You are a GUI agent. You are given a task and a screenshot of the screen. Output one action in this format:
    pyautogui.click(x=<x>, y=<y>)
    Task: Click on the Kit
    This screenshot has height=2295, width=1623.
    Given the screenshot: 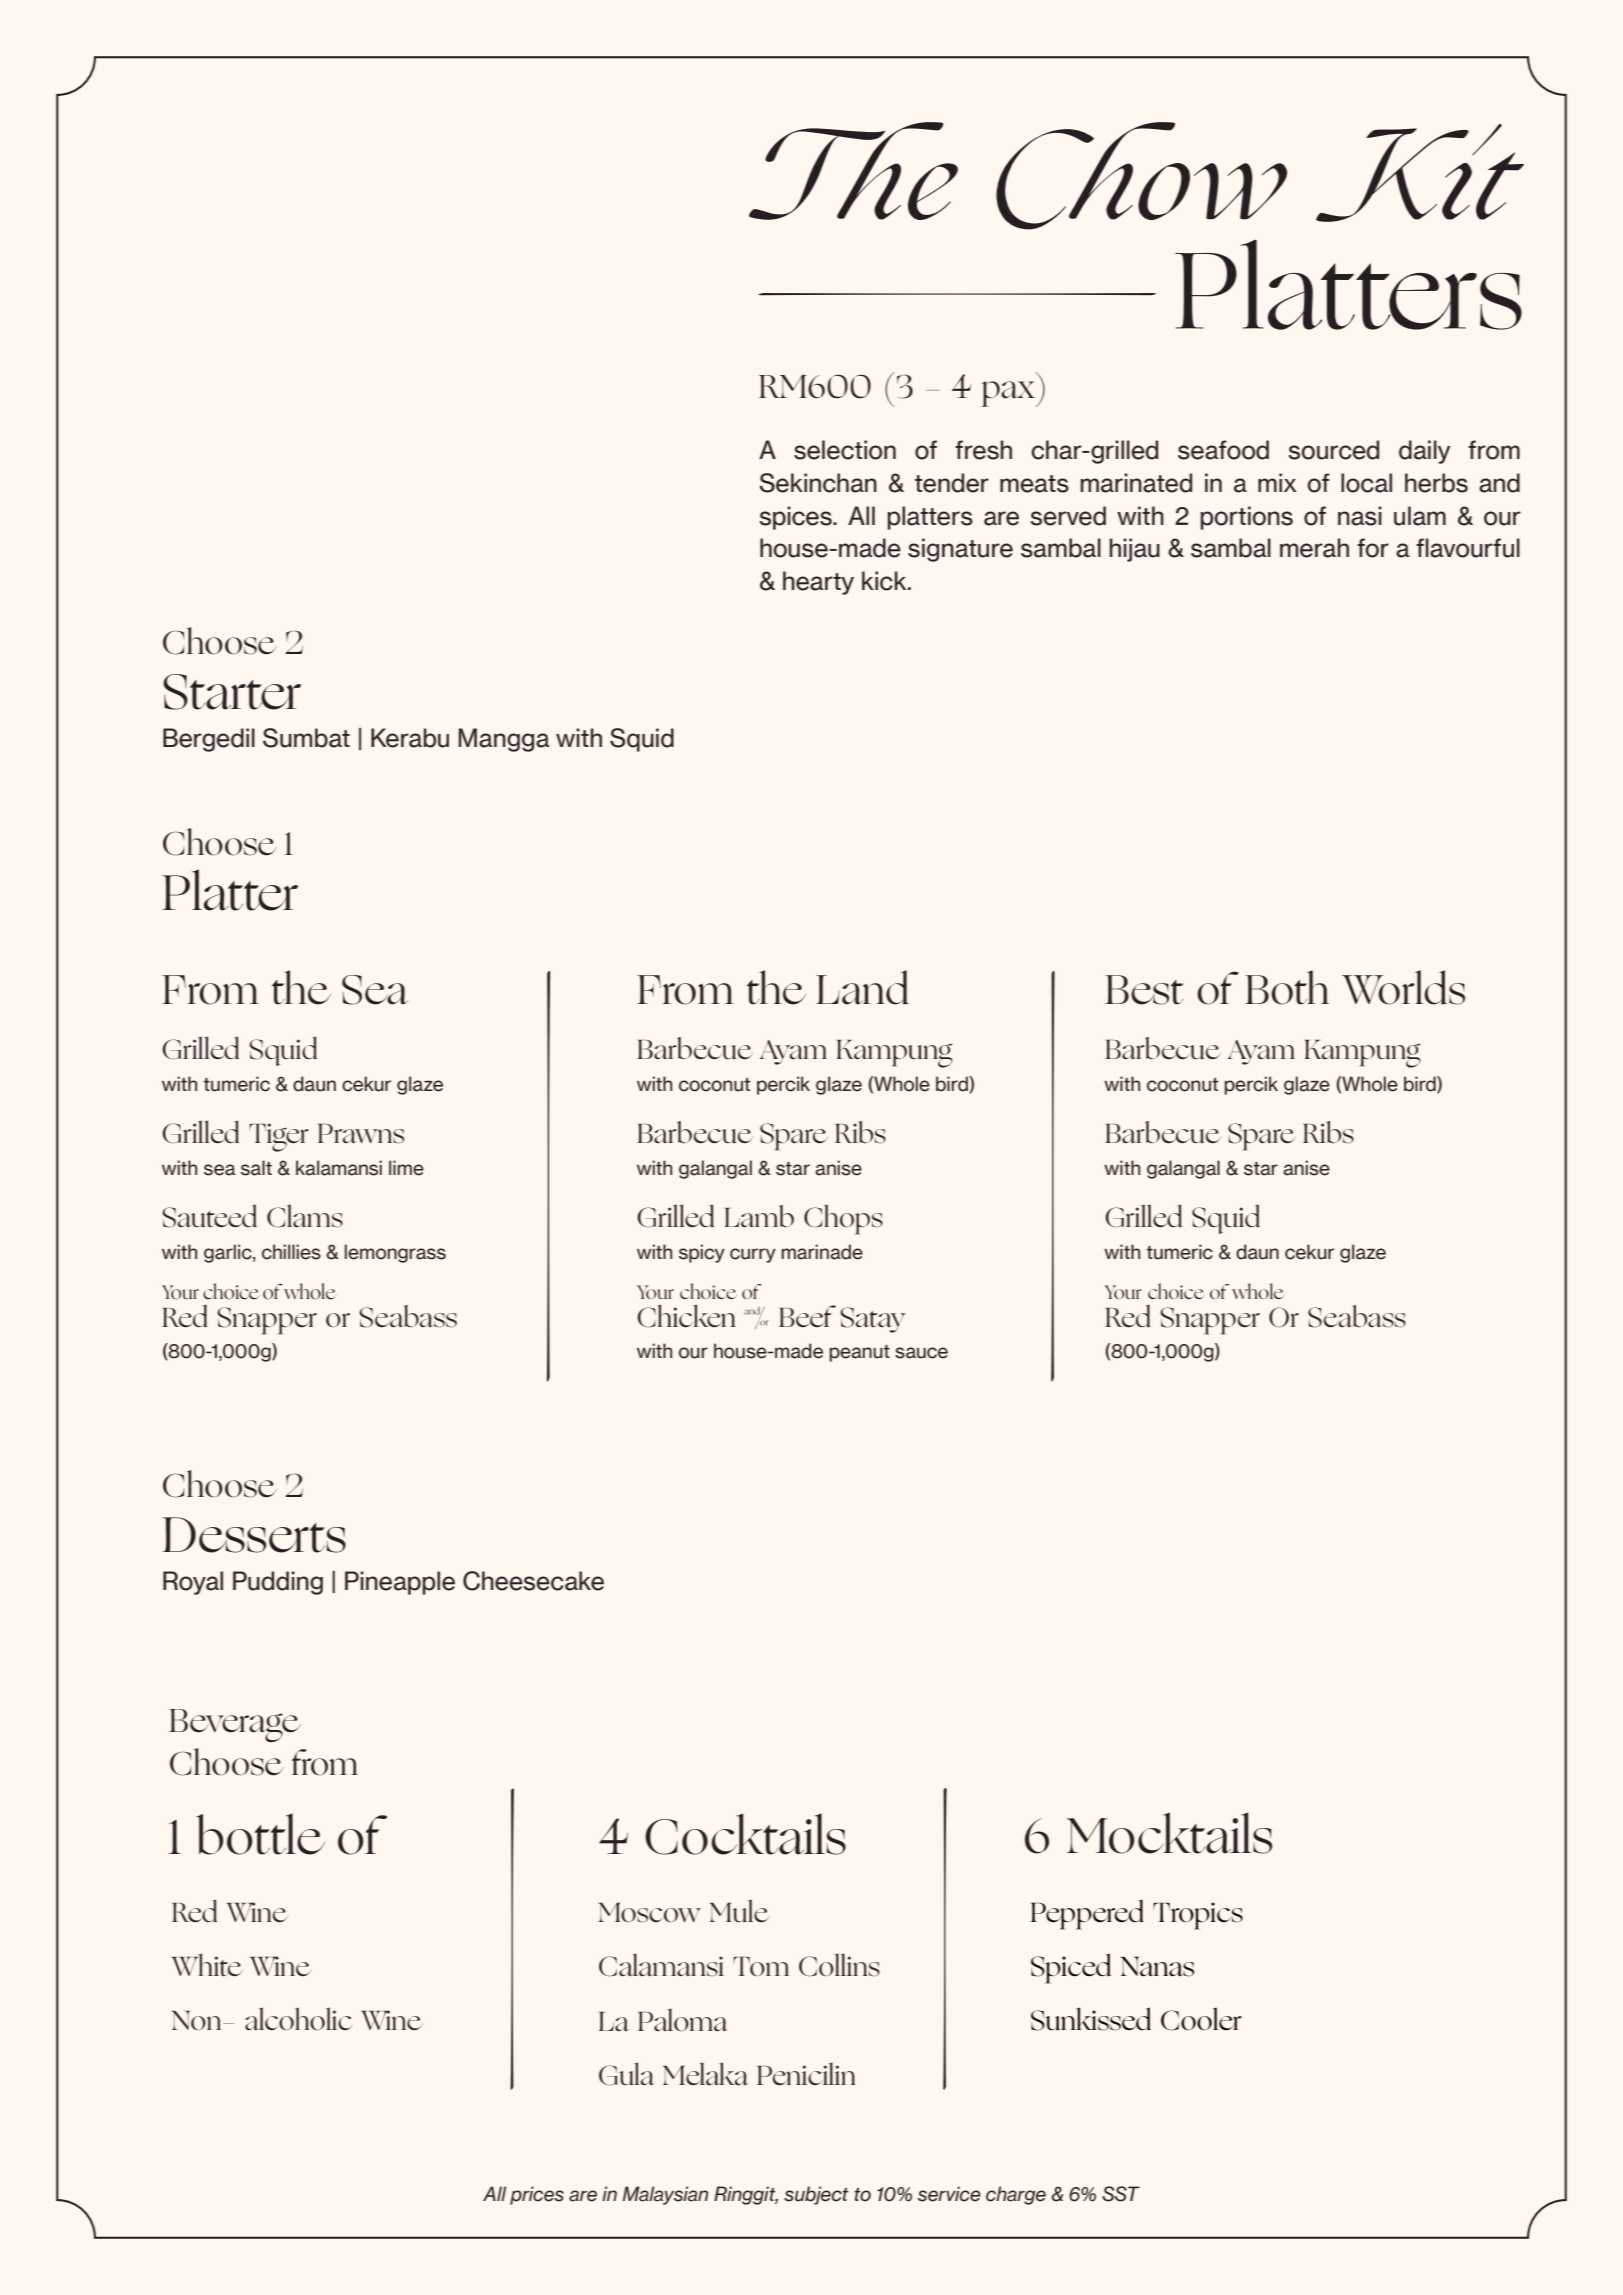 What is the action you would take?
    pyautogui.click(x=1420, y=173)
